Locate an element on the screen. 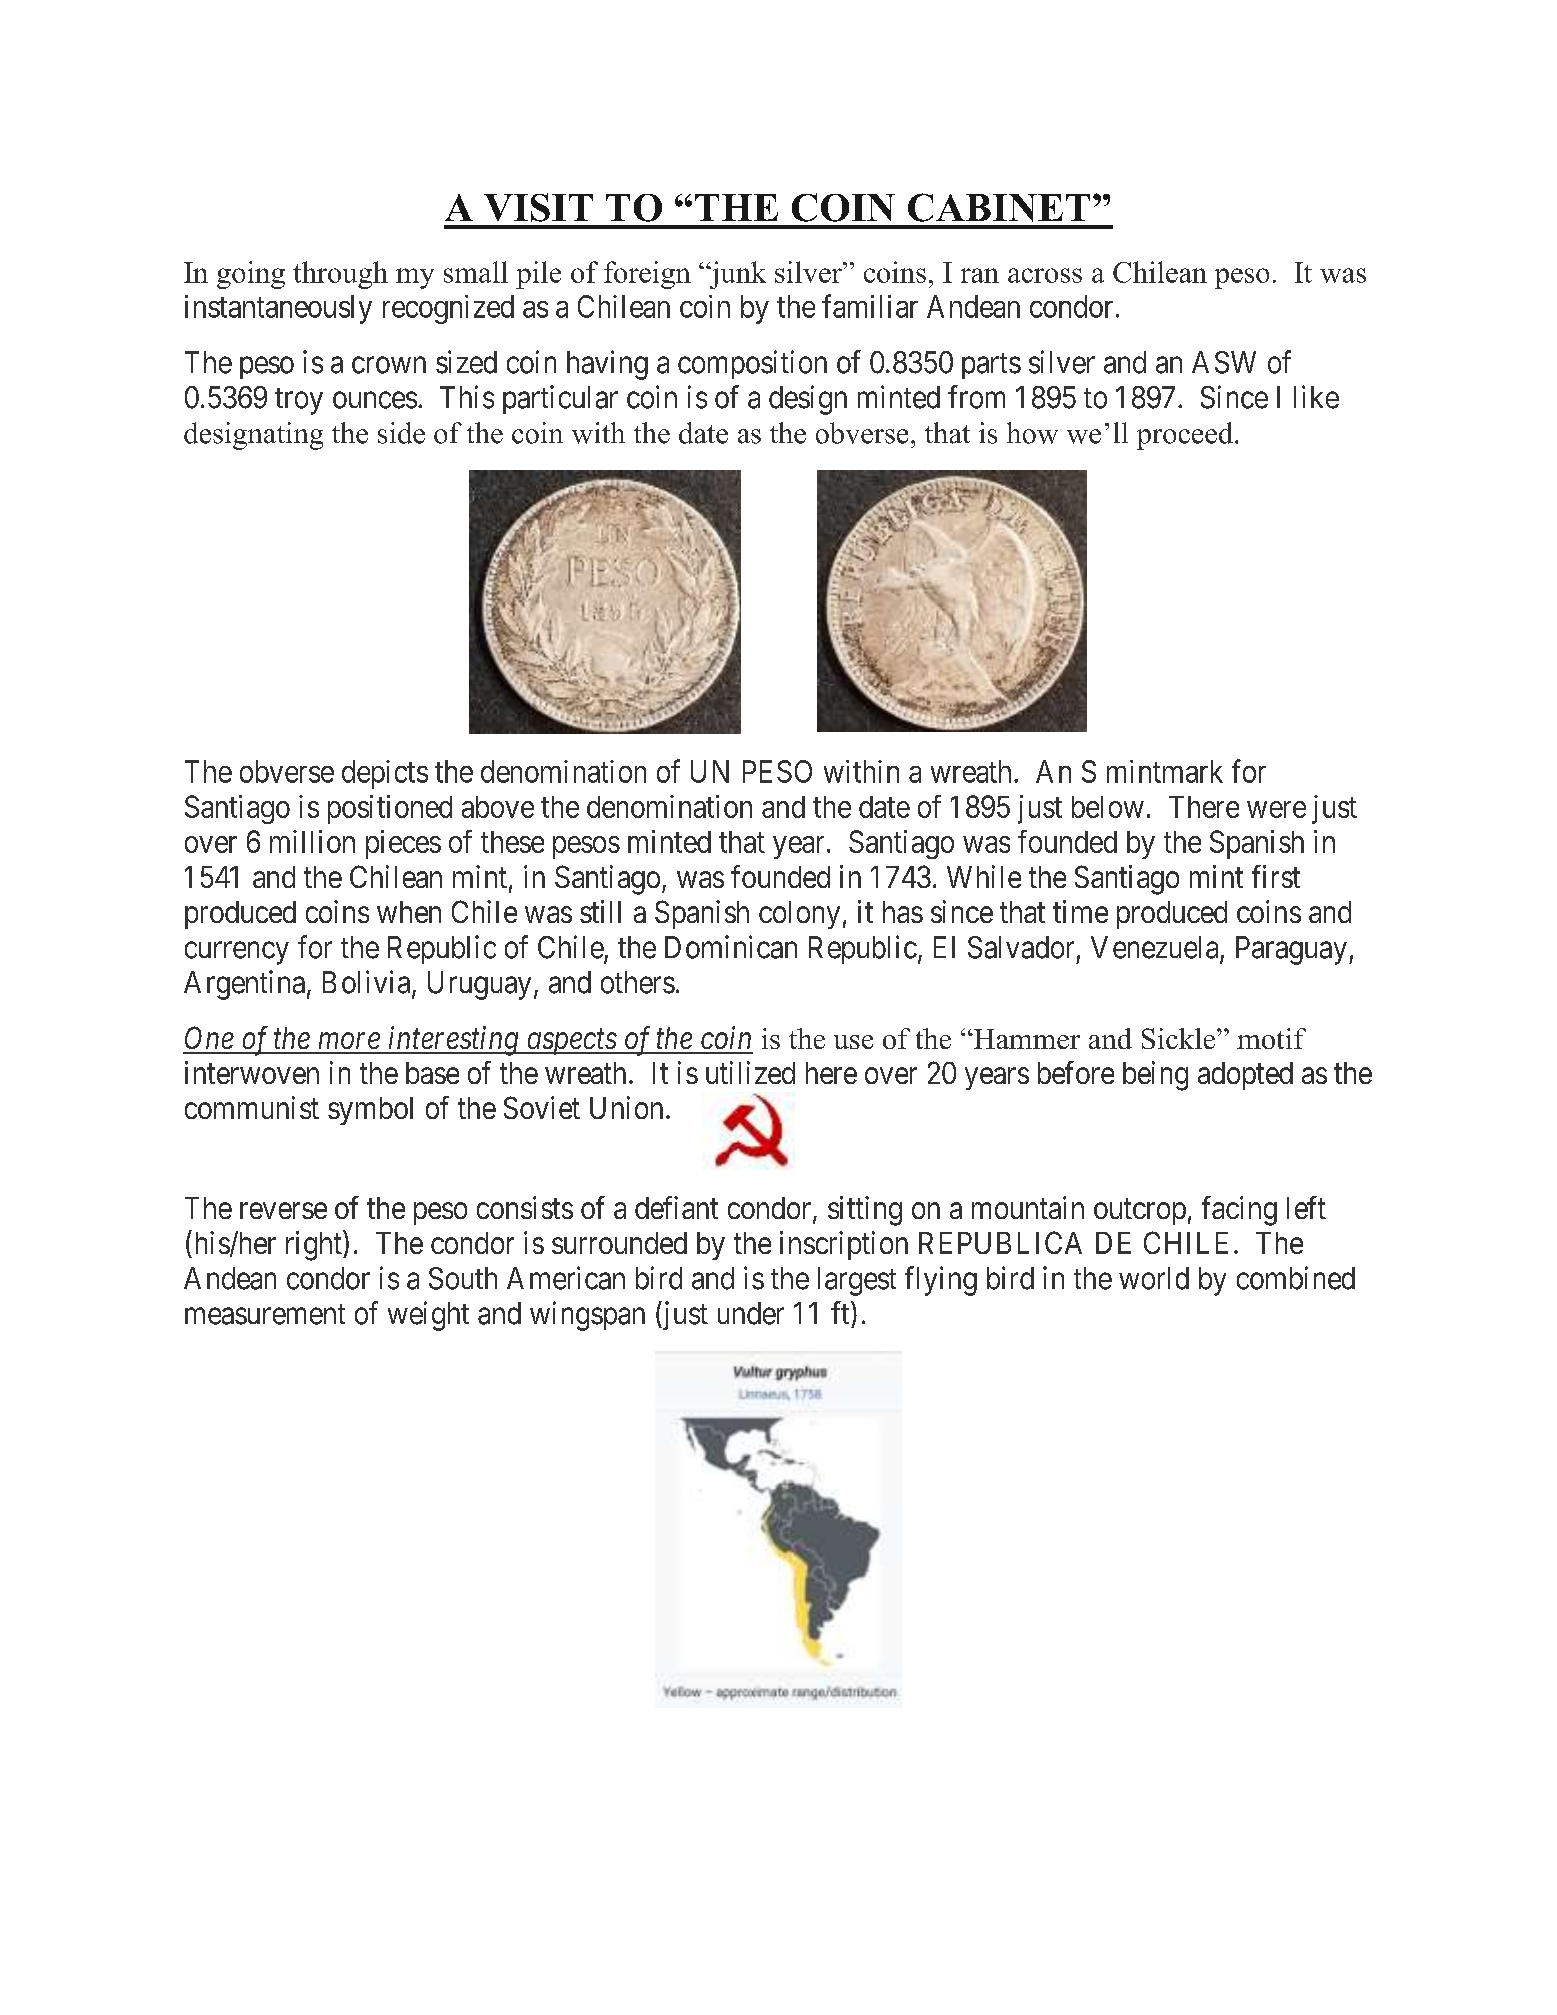 This screenshot has height=2015, width=1557. foreign is located at coordinates (647, 275).
